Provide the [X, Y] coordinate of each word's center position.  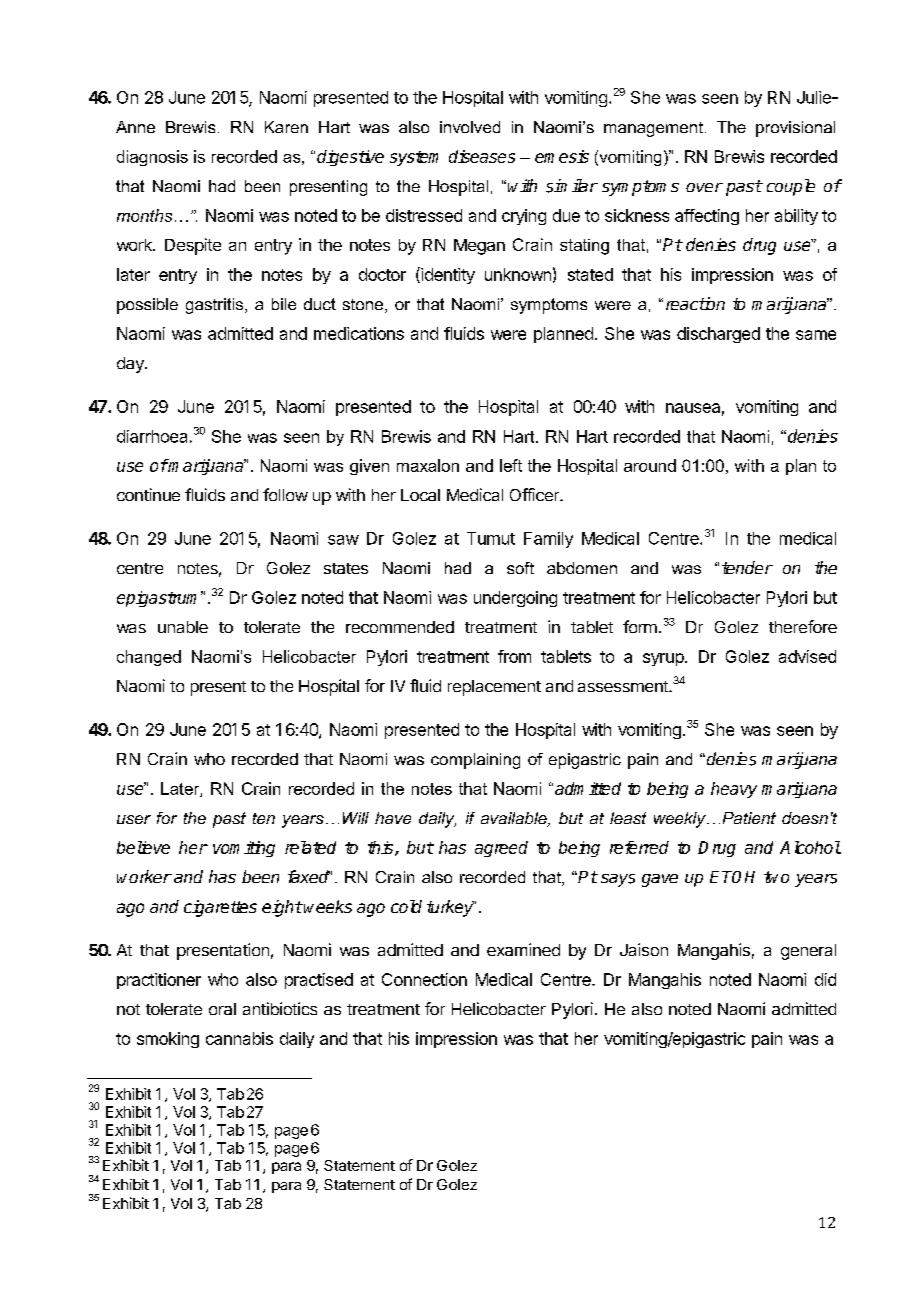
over [704, 187]
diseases [482, 156]
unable [183, 627]
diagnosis [152, 158]
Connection [424, 979]
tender [747, 567]
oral [222, 1009]
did [825, 979]
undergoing [515, 599]
